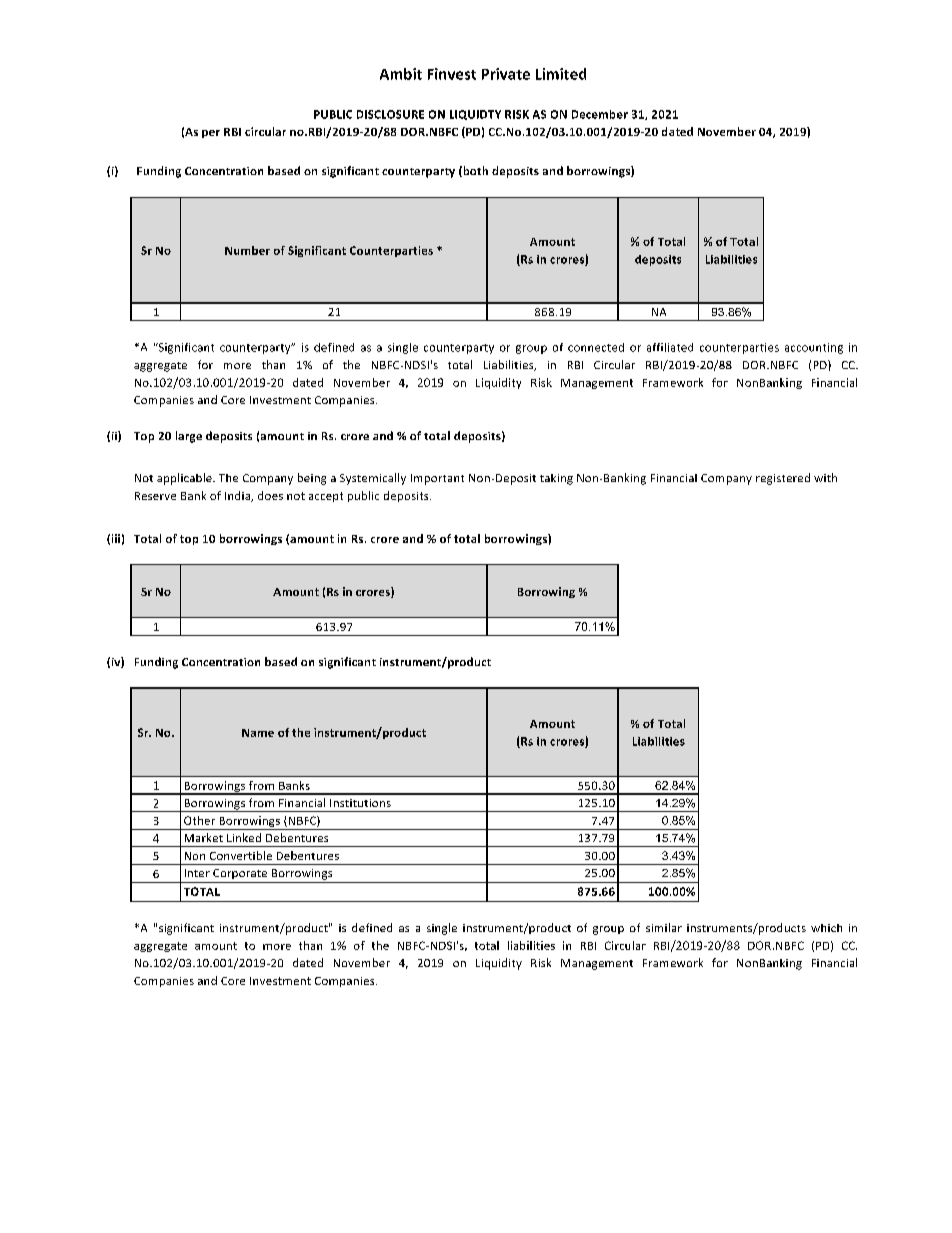  Describe the element at coordinates (197, 873) in the screenshot. I see `Inter` at that location.
